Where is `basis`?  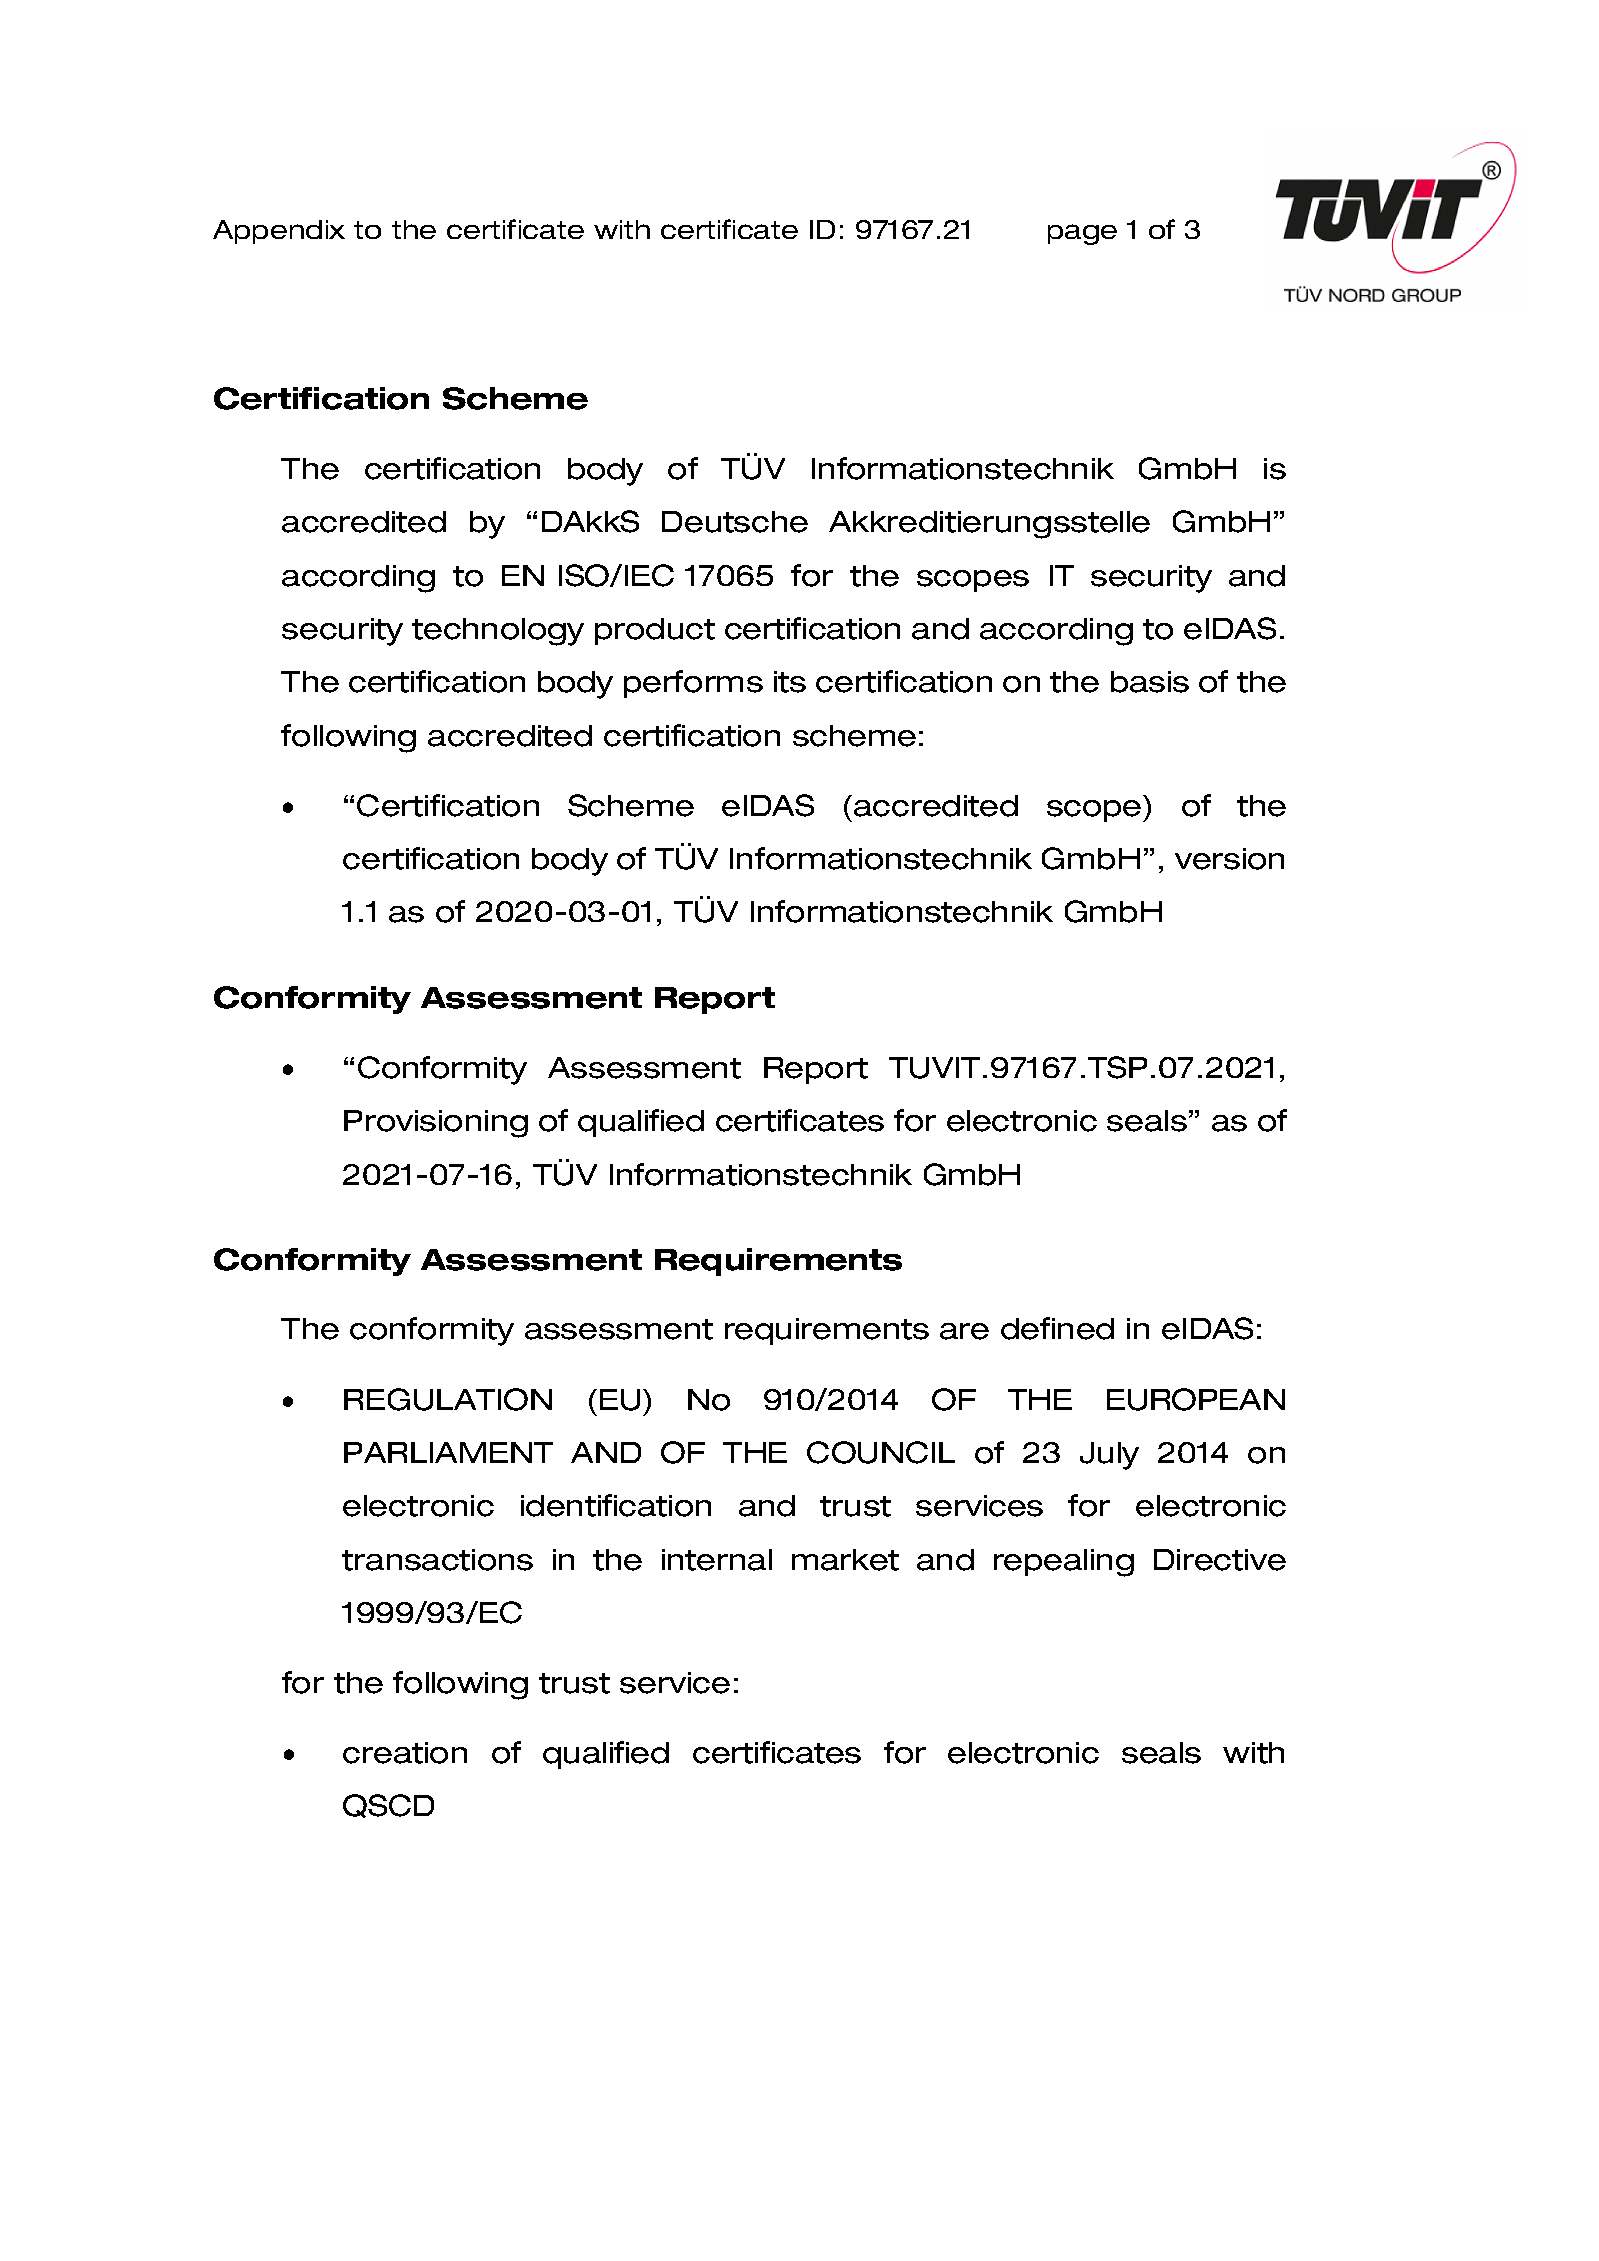
basis is located at coordinates (1150, 682).
